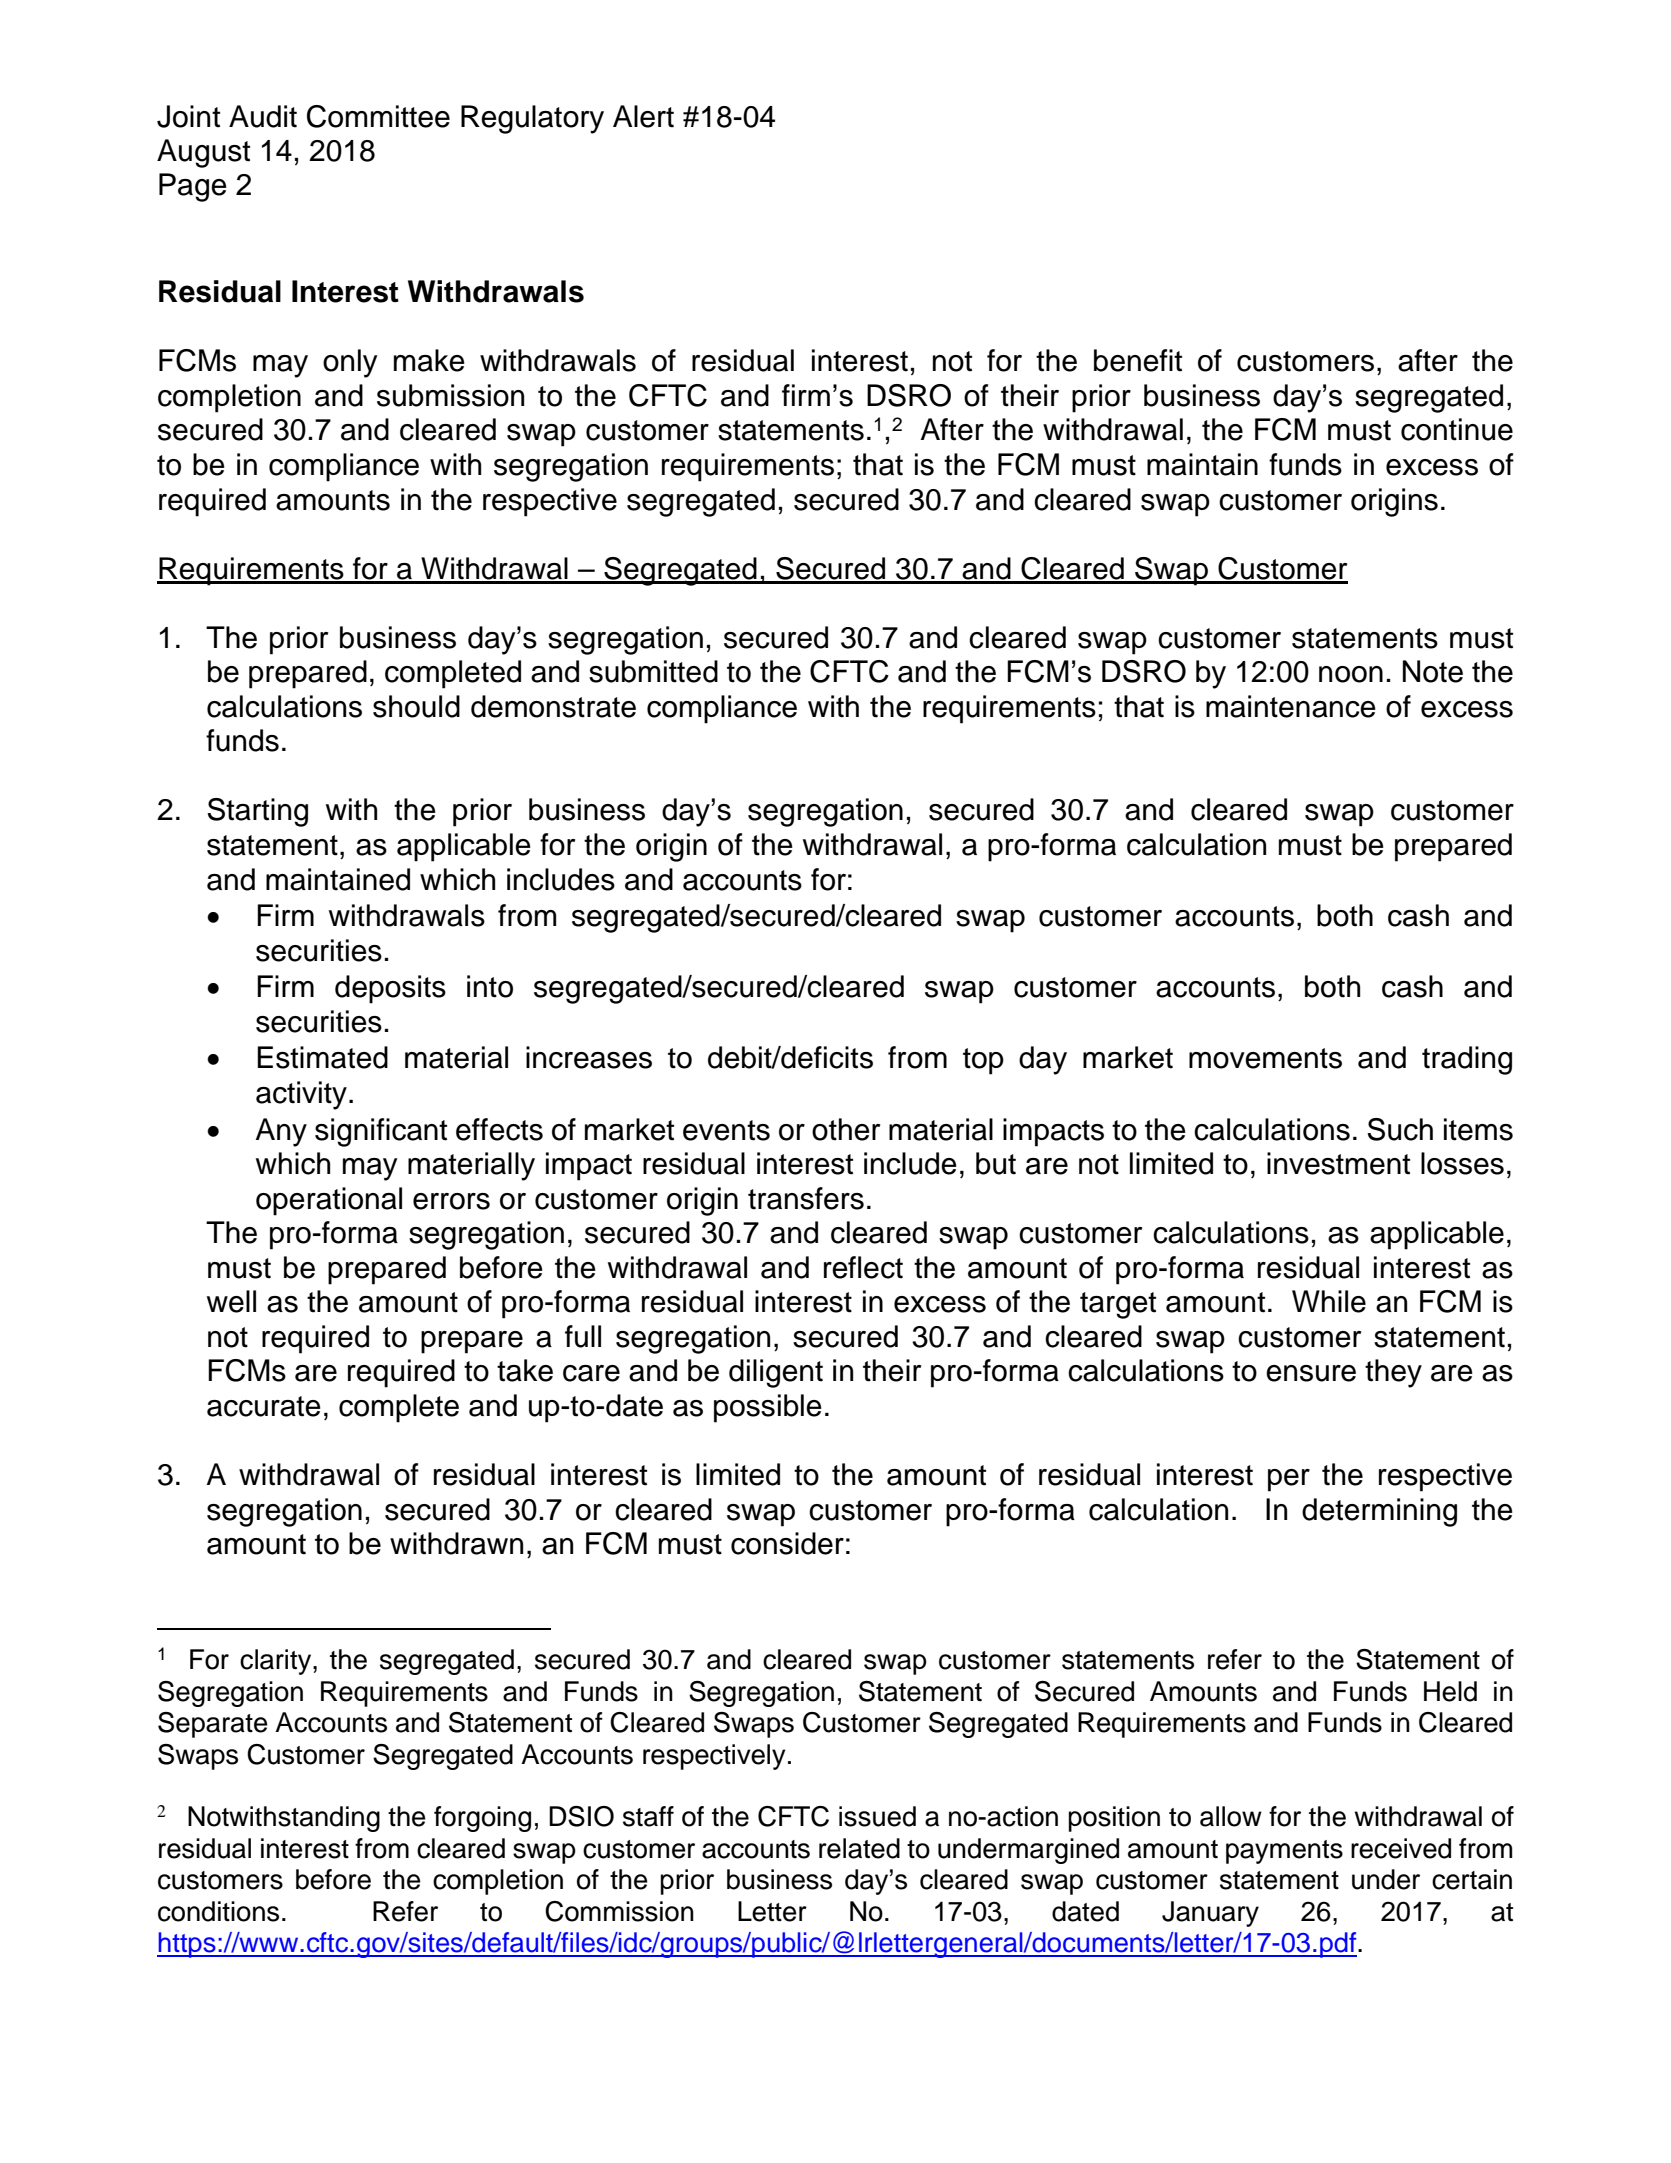  Describe the element at coordinates (859, 1848) in the page. I see `related` at that location.
